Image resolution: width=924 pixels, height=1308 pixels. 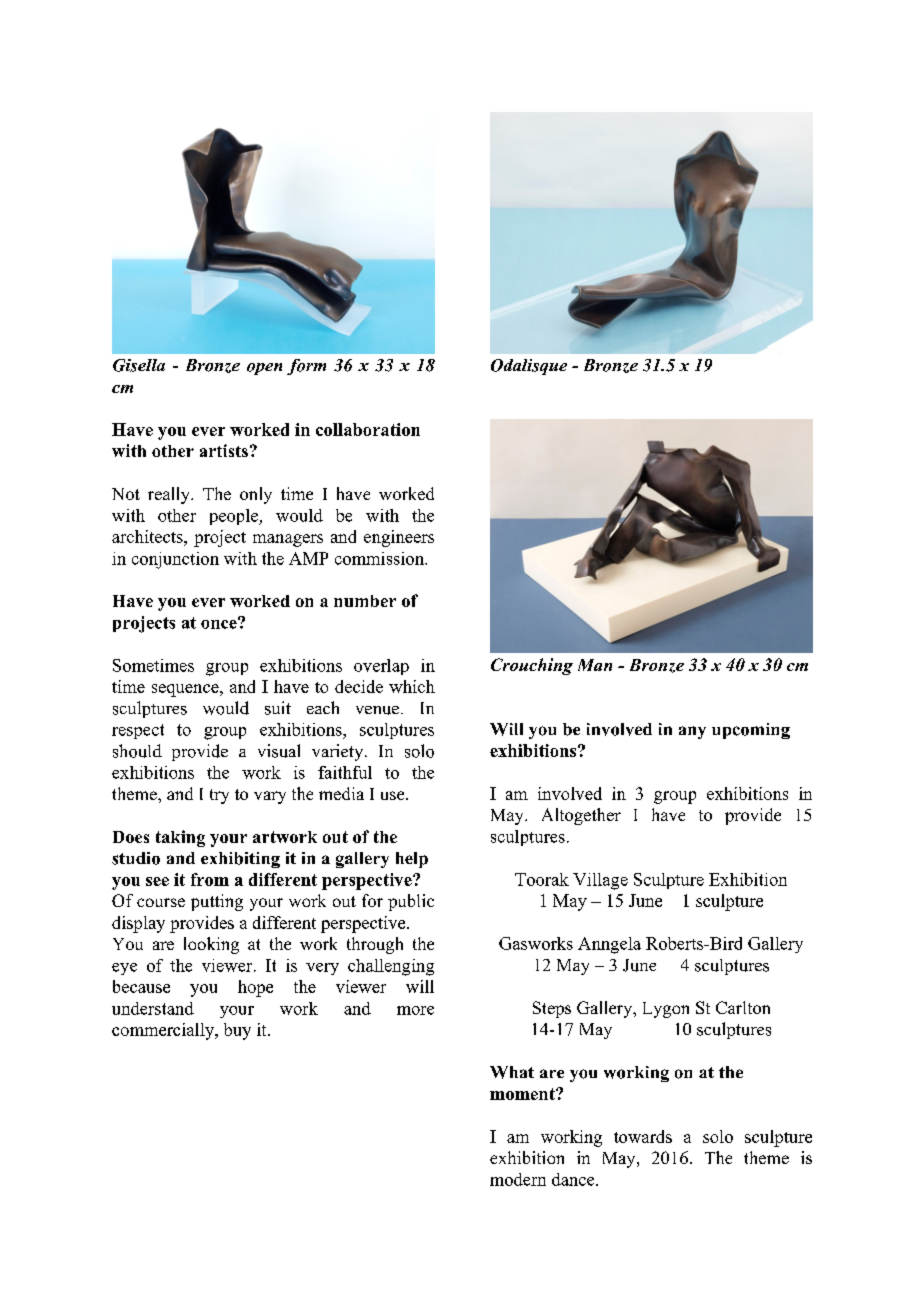 What do you see at coordinates (345, 772) in the page?
I see `faithful` at bounding box center [345, 772].
